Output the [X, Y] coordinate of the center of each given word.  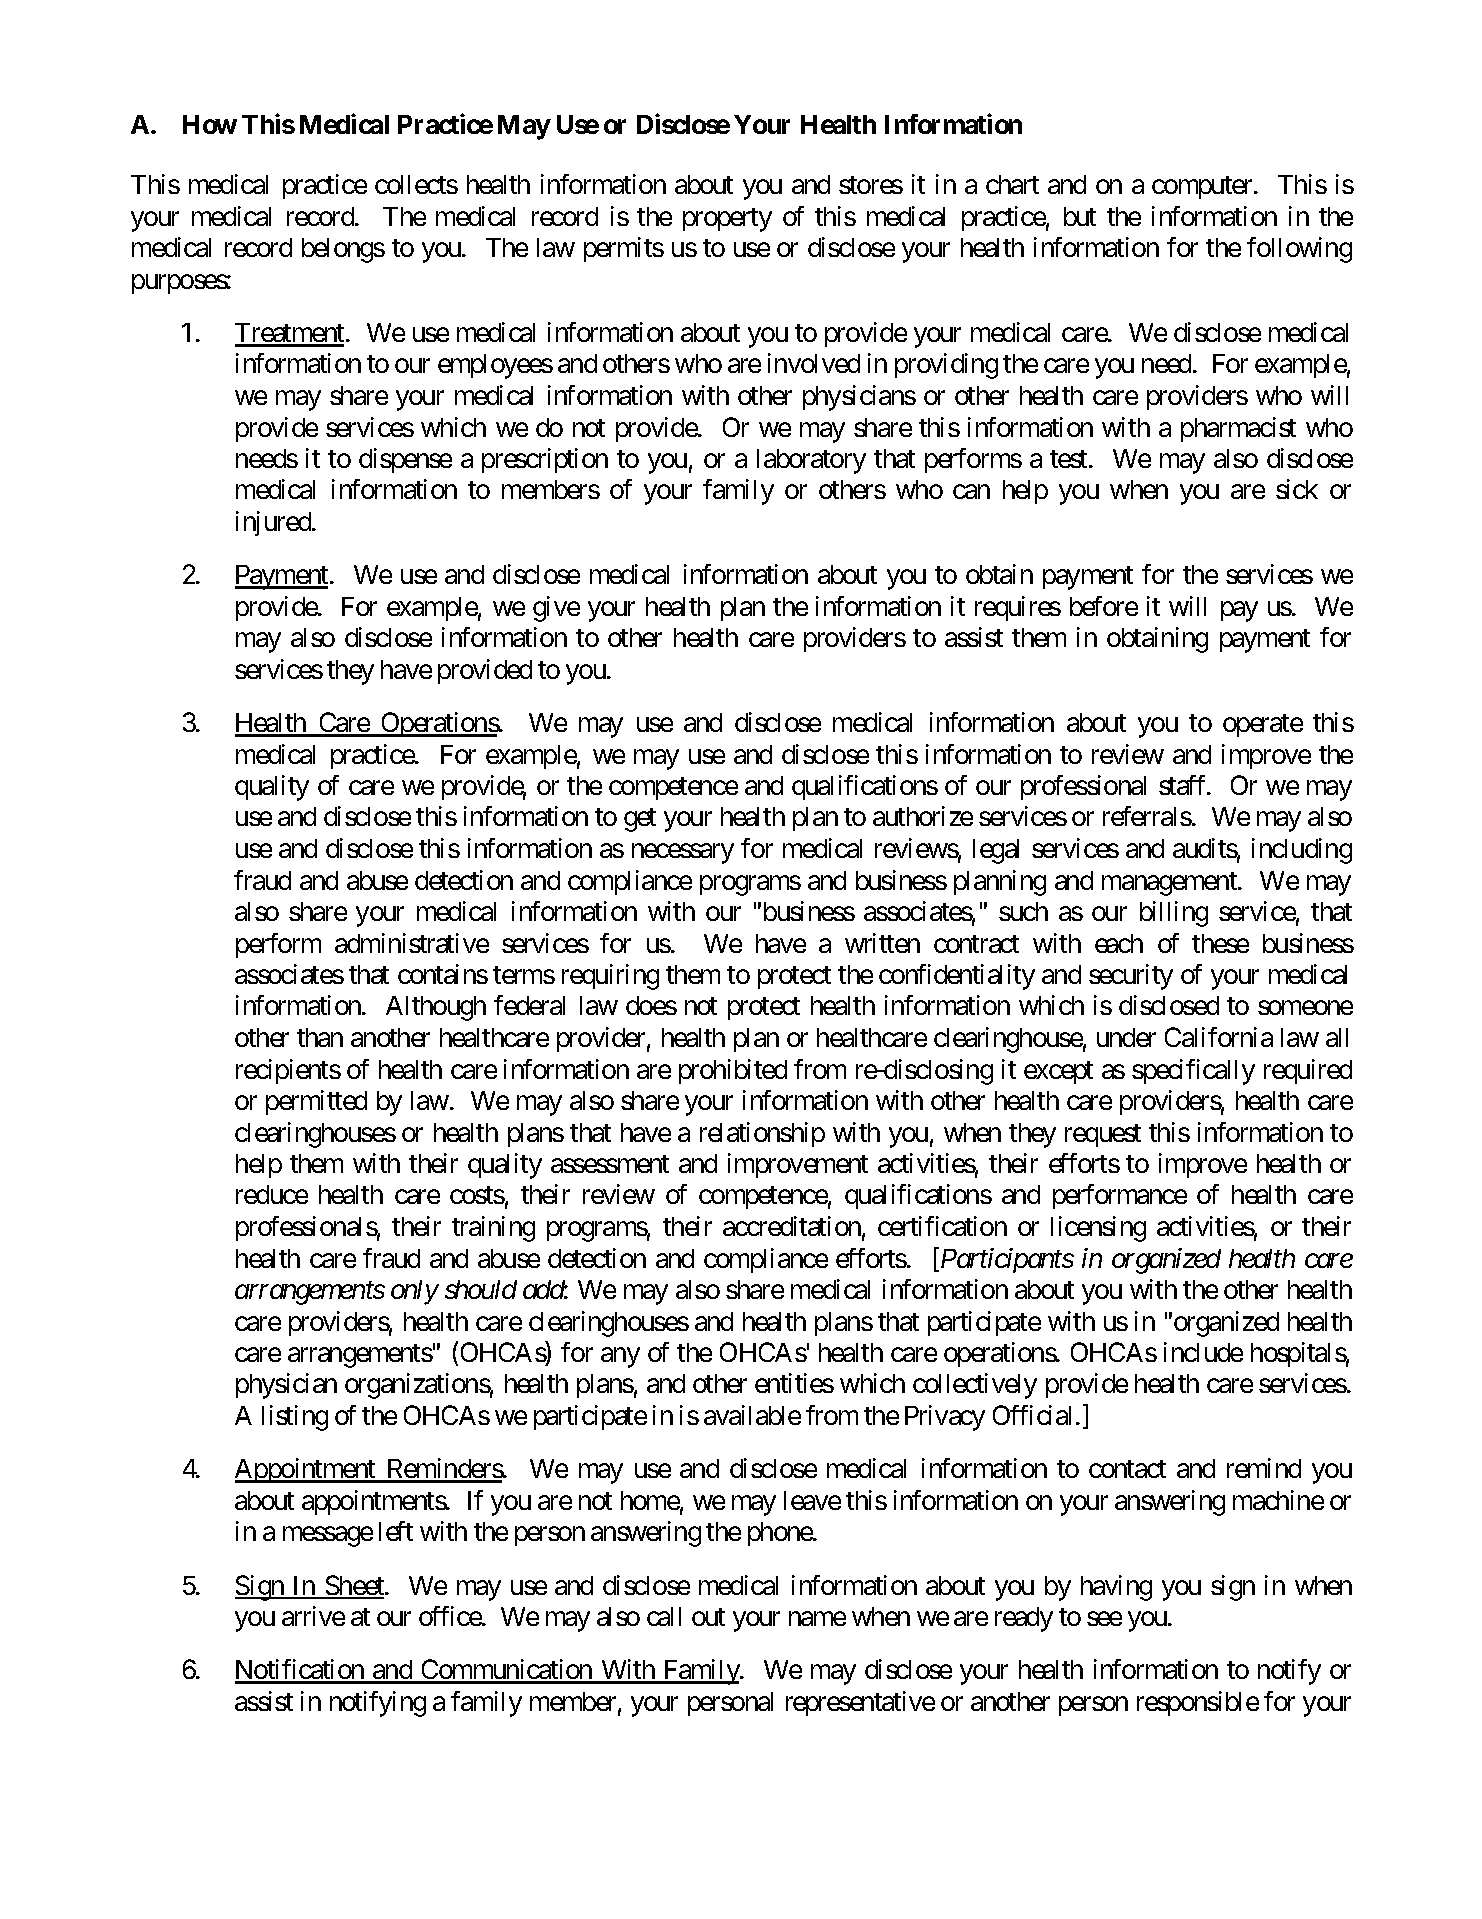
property [727, 220]
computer [1203, 188]
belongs [343, 250]
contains [443, 974]
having [1116, 1588]
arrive [313, 1616]
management [1170, 884]
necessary [683, 854]
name [817, 1619]
